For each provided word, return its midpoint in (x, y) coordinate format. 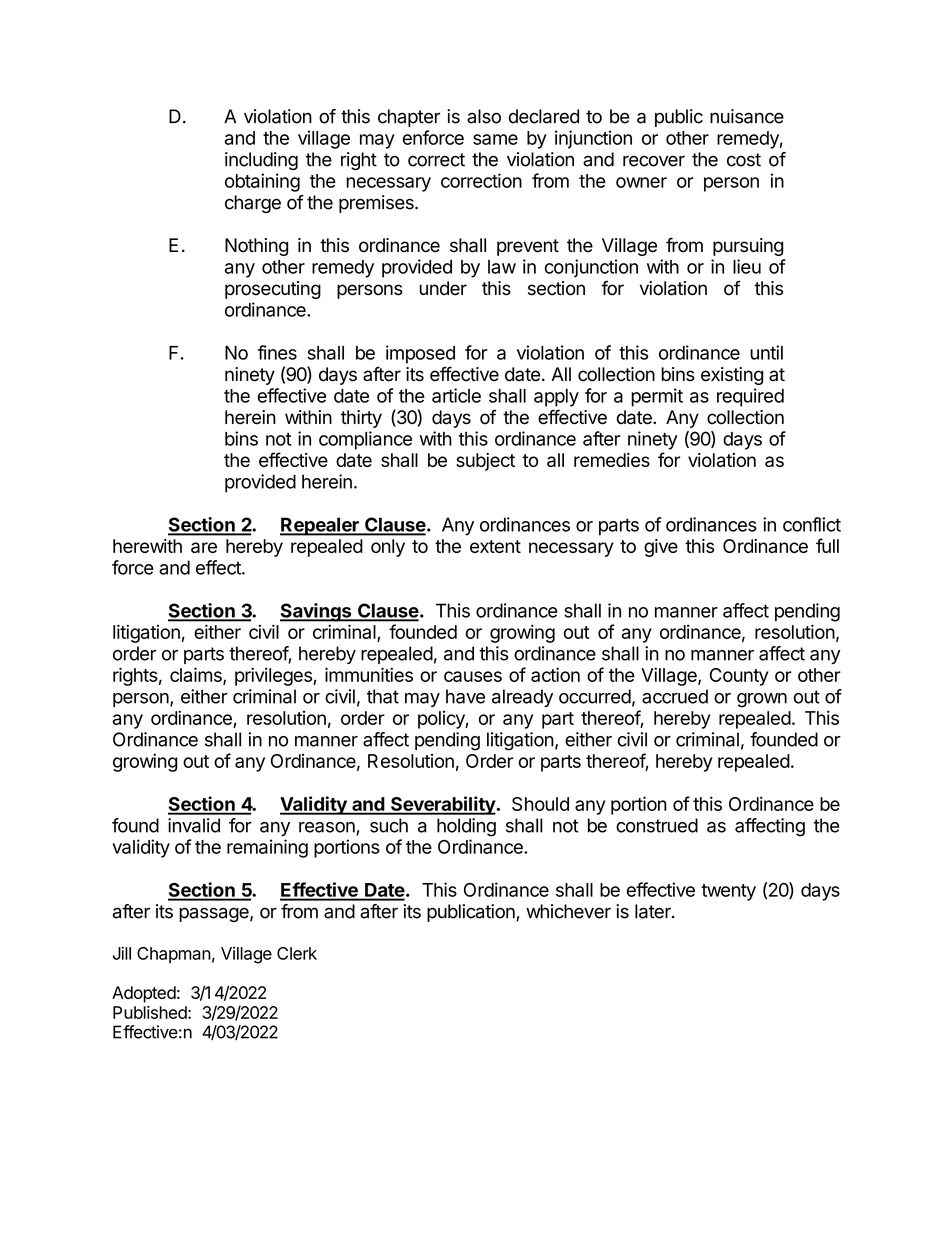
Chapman (174, 955)
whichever (568, 911)
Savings (317, 612)
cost (744, 160)
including (261, 161)
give (661, 548)
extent (495, 546)
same (495, 139)
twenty (728, 892)
